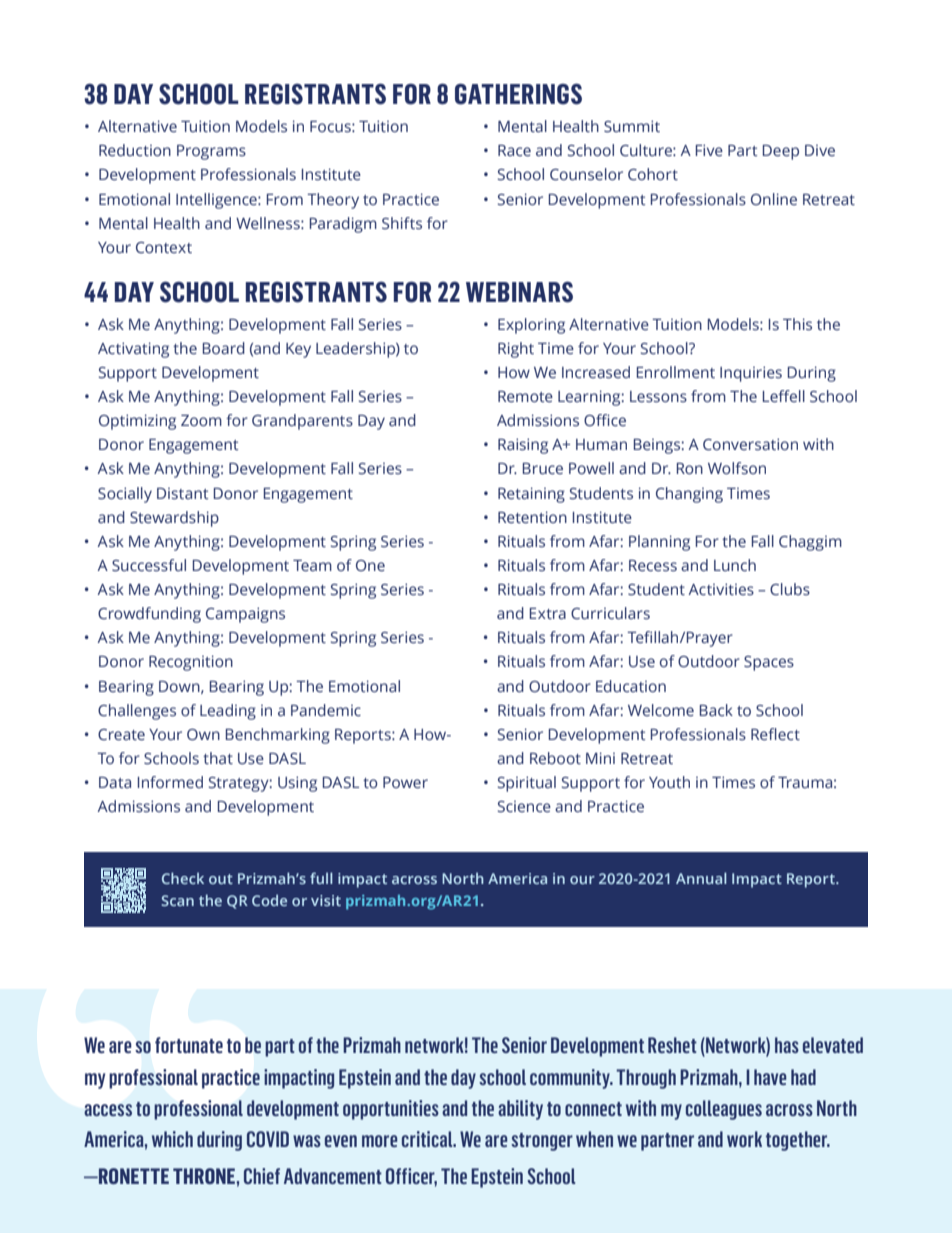 This screenshot has width=952, height=1233. I want to click on colleagues, so click(724, 1110).
